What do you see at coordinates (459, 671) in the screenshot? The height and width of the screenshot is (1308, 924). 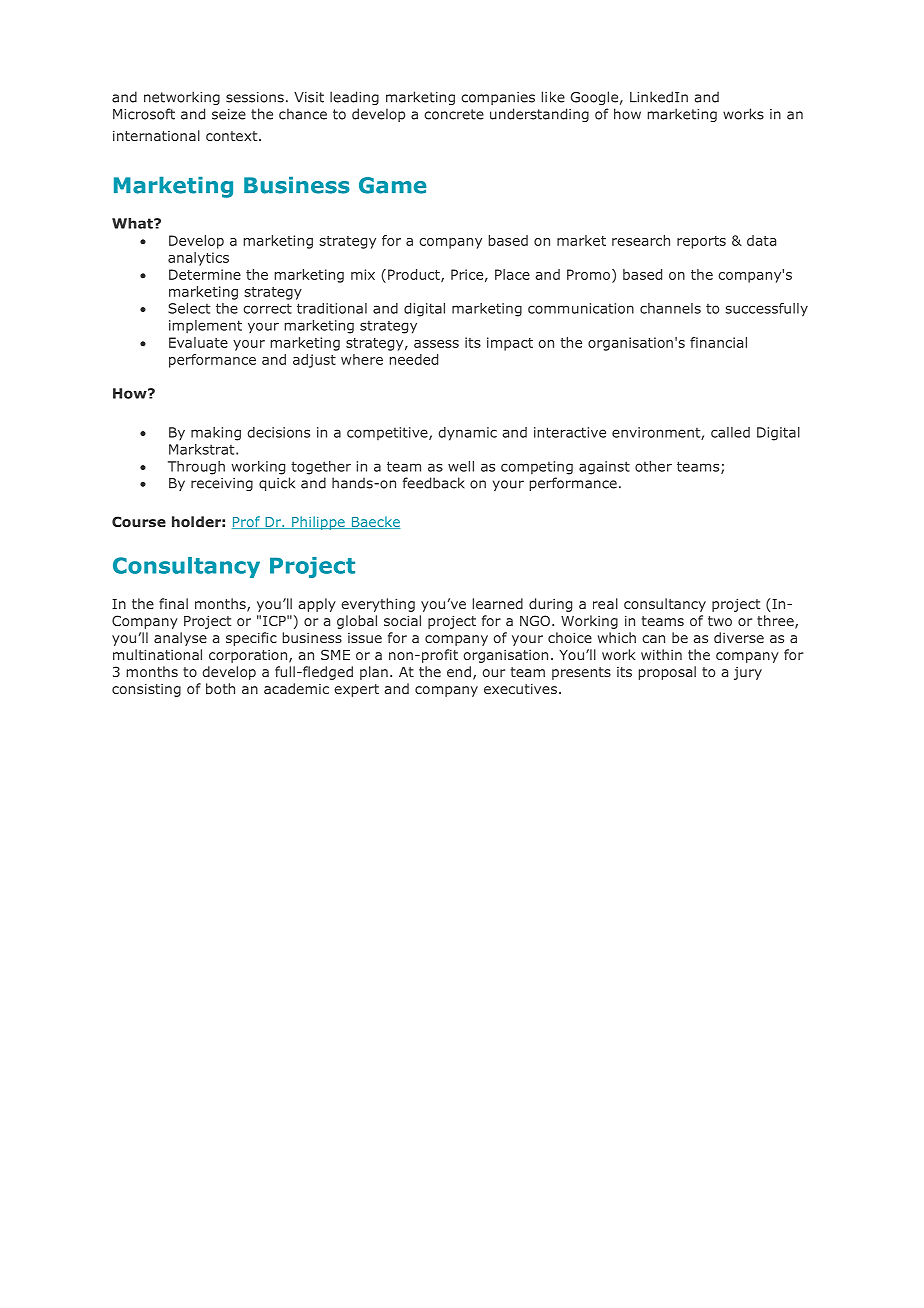 I see `end` at bounding box center [459, 671].
